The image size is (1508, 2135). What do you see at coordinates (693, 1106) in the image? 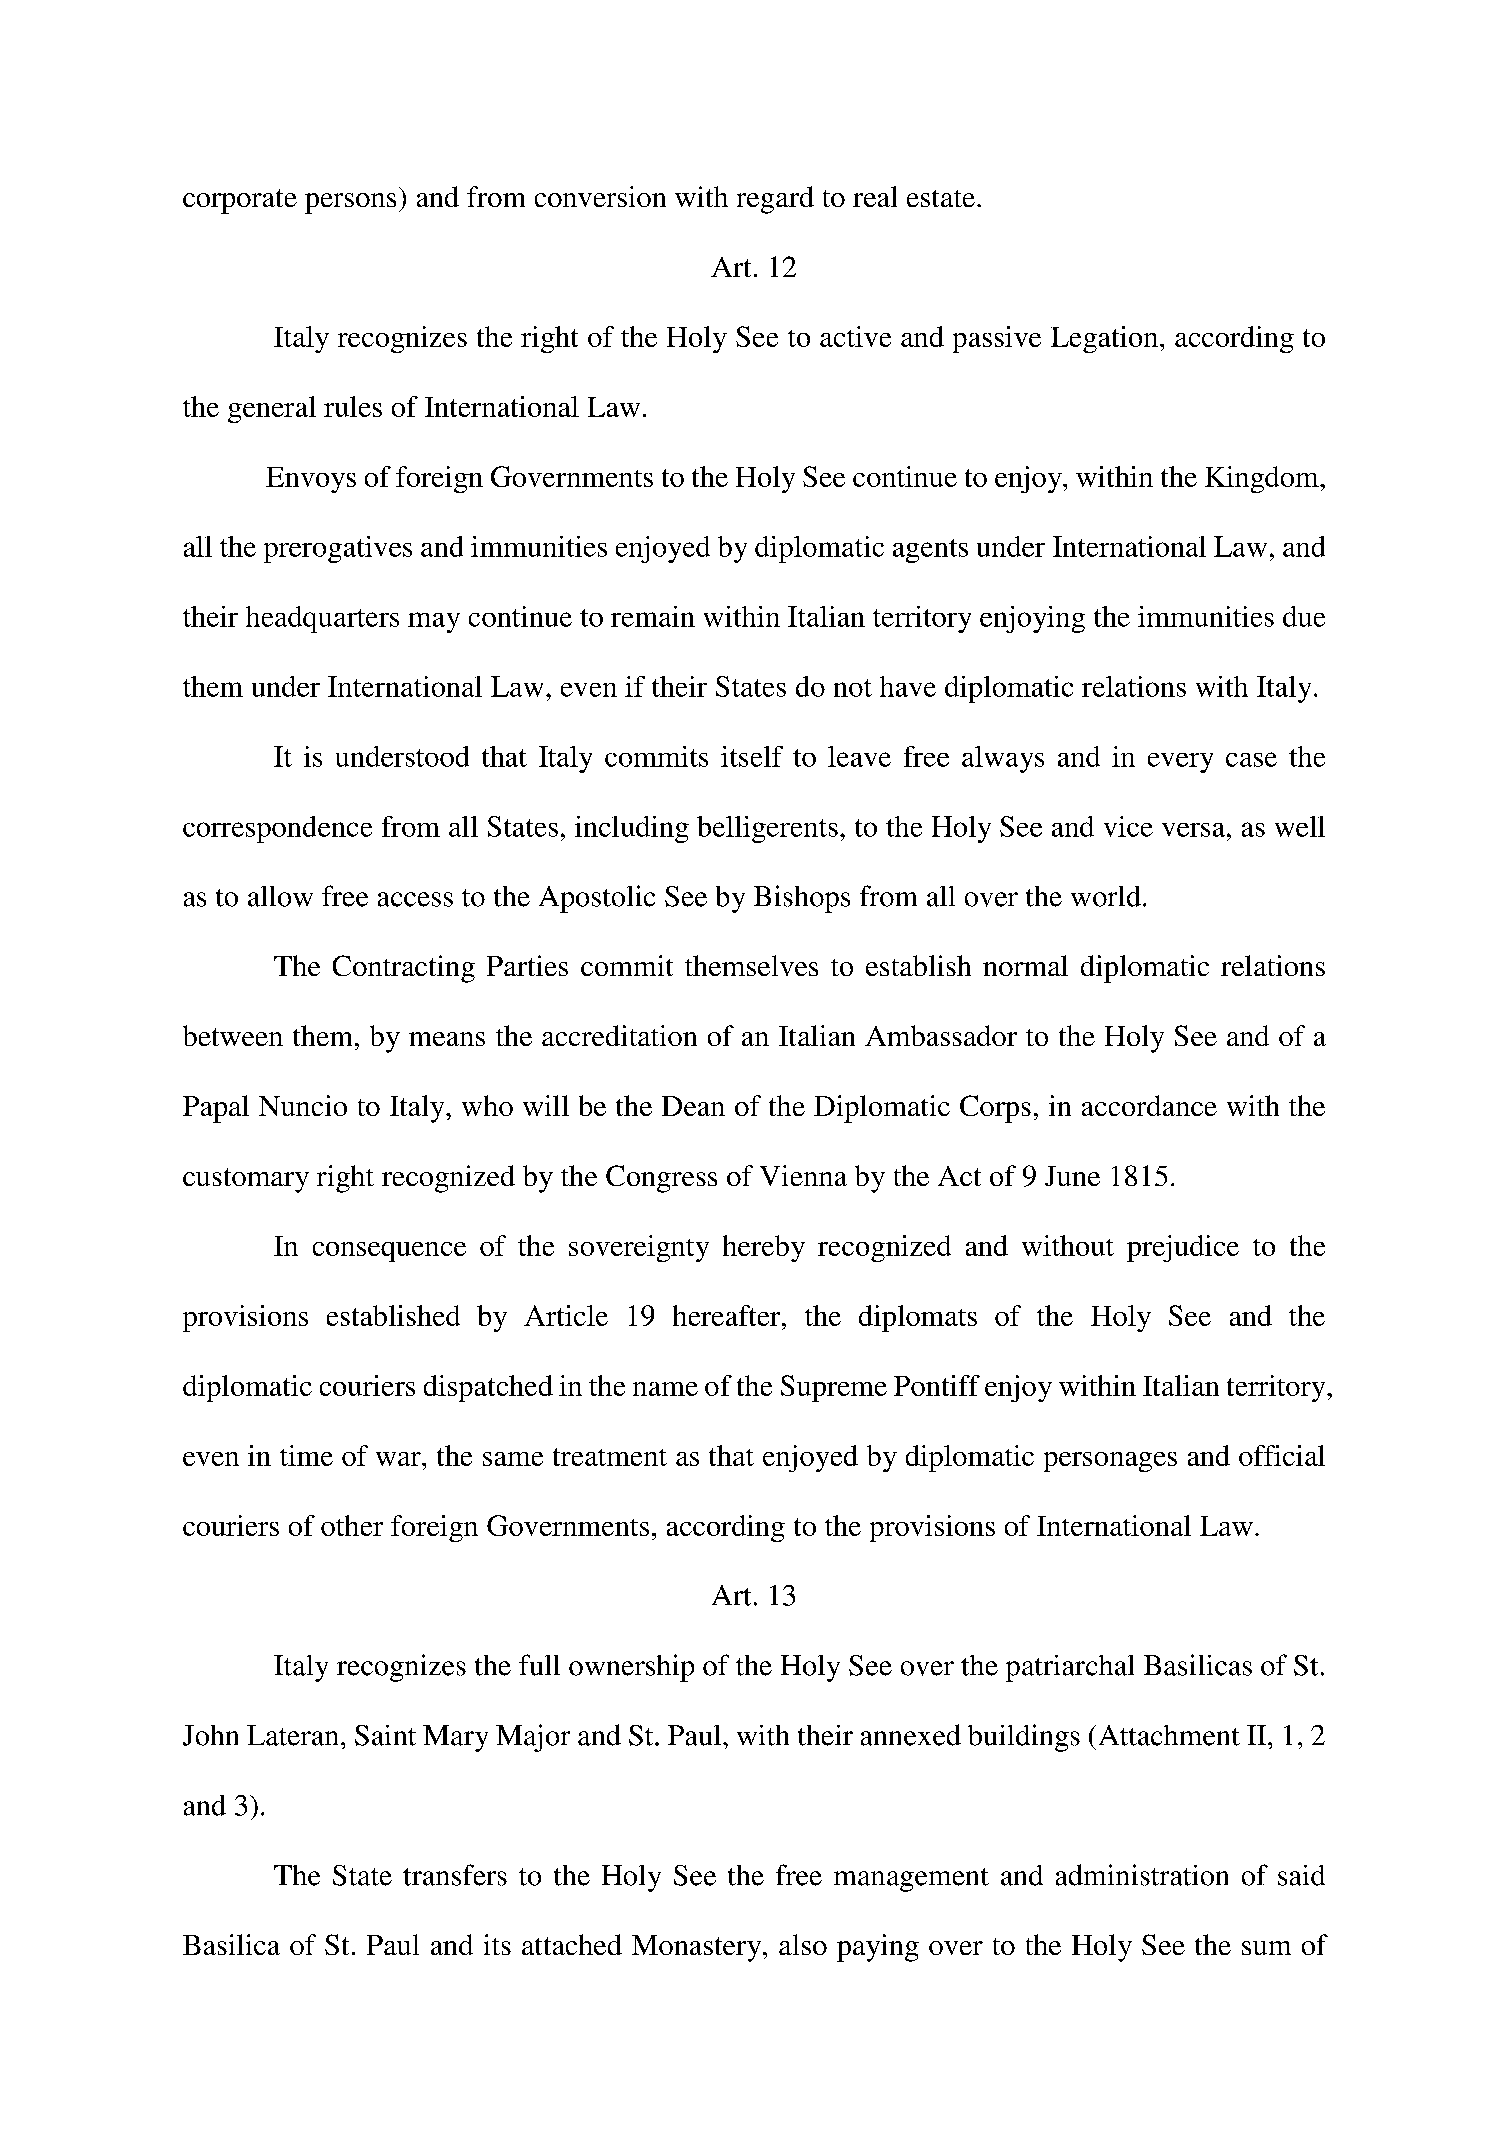
I see `Dean` at bounding box center [693, 1106].
